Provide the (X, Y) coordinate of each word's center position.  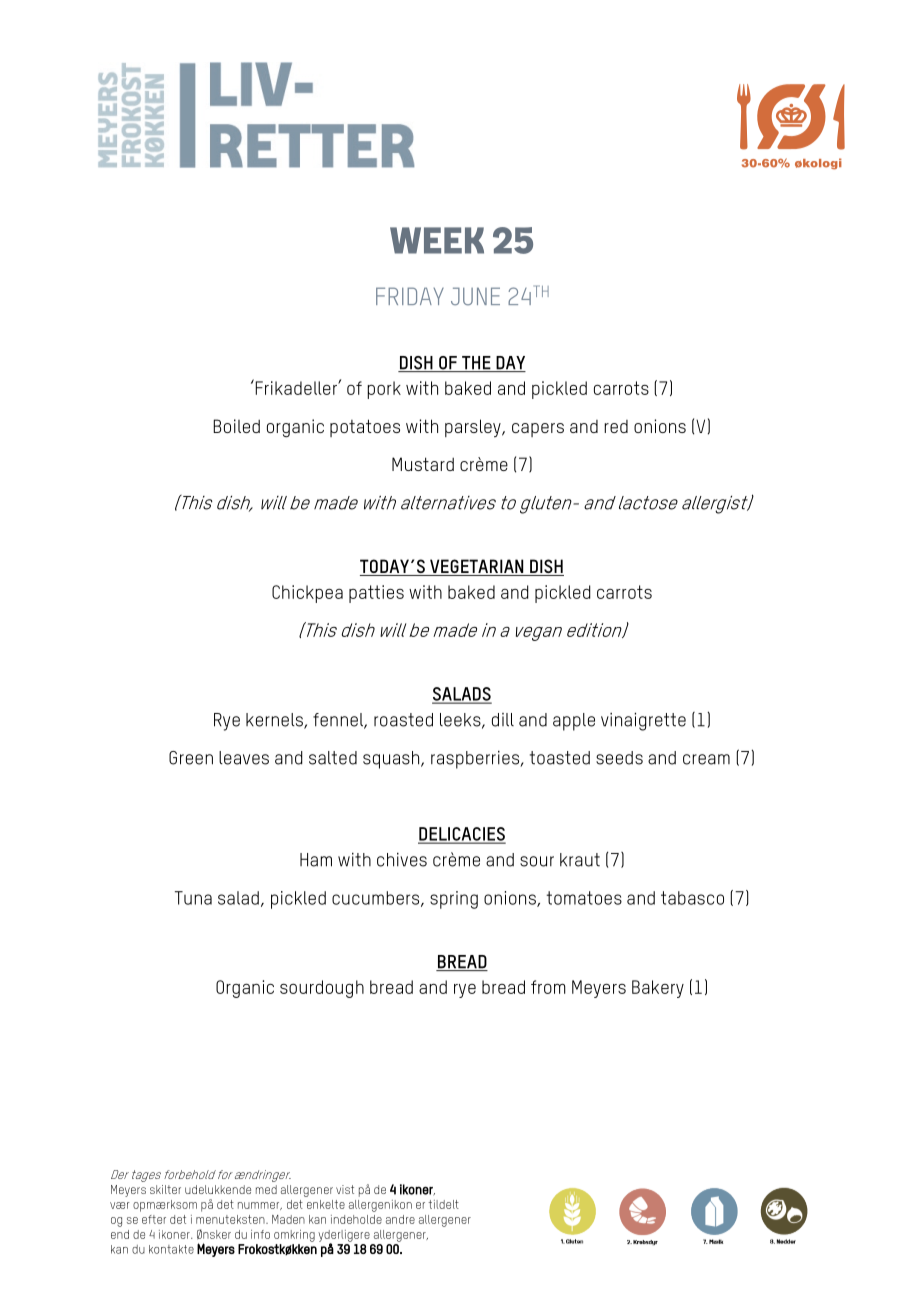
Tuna (193, 898)
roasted (403, 720)
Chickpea (307, 594)
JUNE (475, 296)
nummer (260, 1206)
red (616, 426)
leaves (244, 758)
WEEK (437, 240)
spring (454, 900)
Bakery (658, 989)
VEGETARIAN (477, 567)
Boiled (236, 426)
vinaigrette (643, 722)
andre (400, 1219)
